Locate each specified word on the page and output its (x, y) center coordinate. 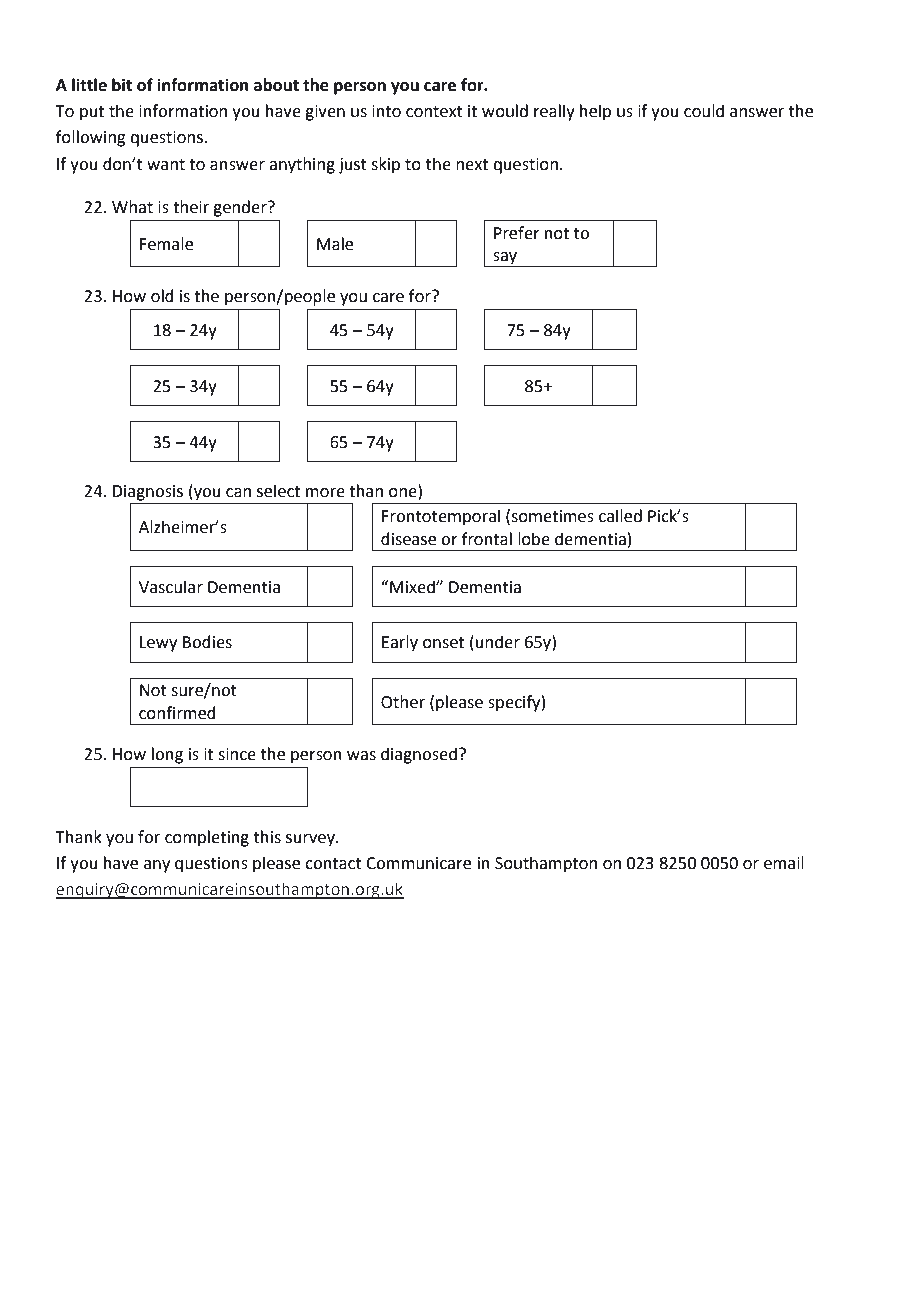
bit (122, 85)
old (162, 296)
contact (333, 864)
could (704, 111)
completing (207, 838)
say (505, 259)
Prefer (517, 233)
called (620, 516)
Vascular (171, 587)
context (434, 112)
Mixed (413, 587)
